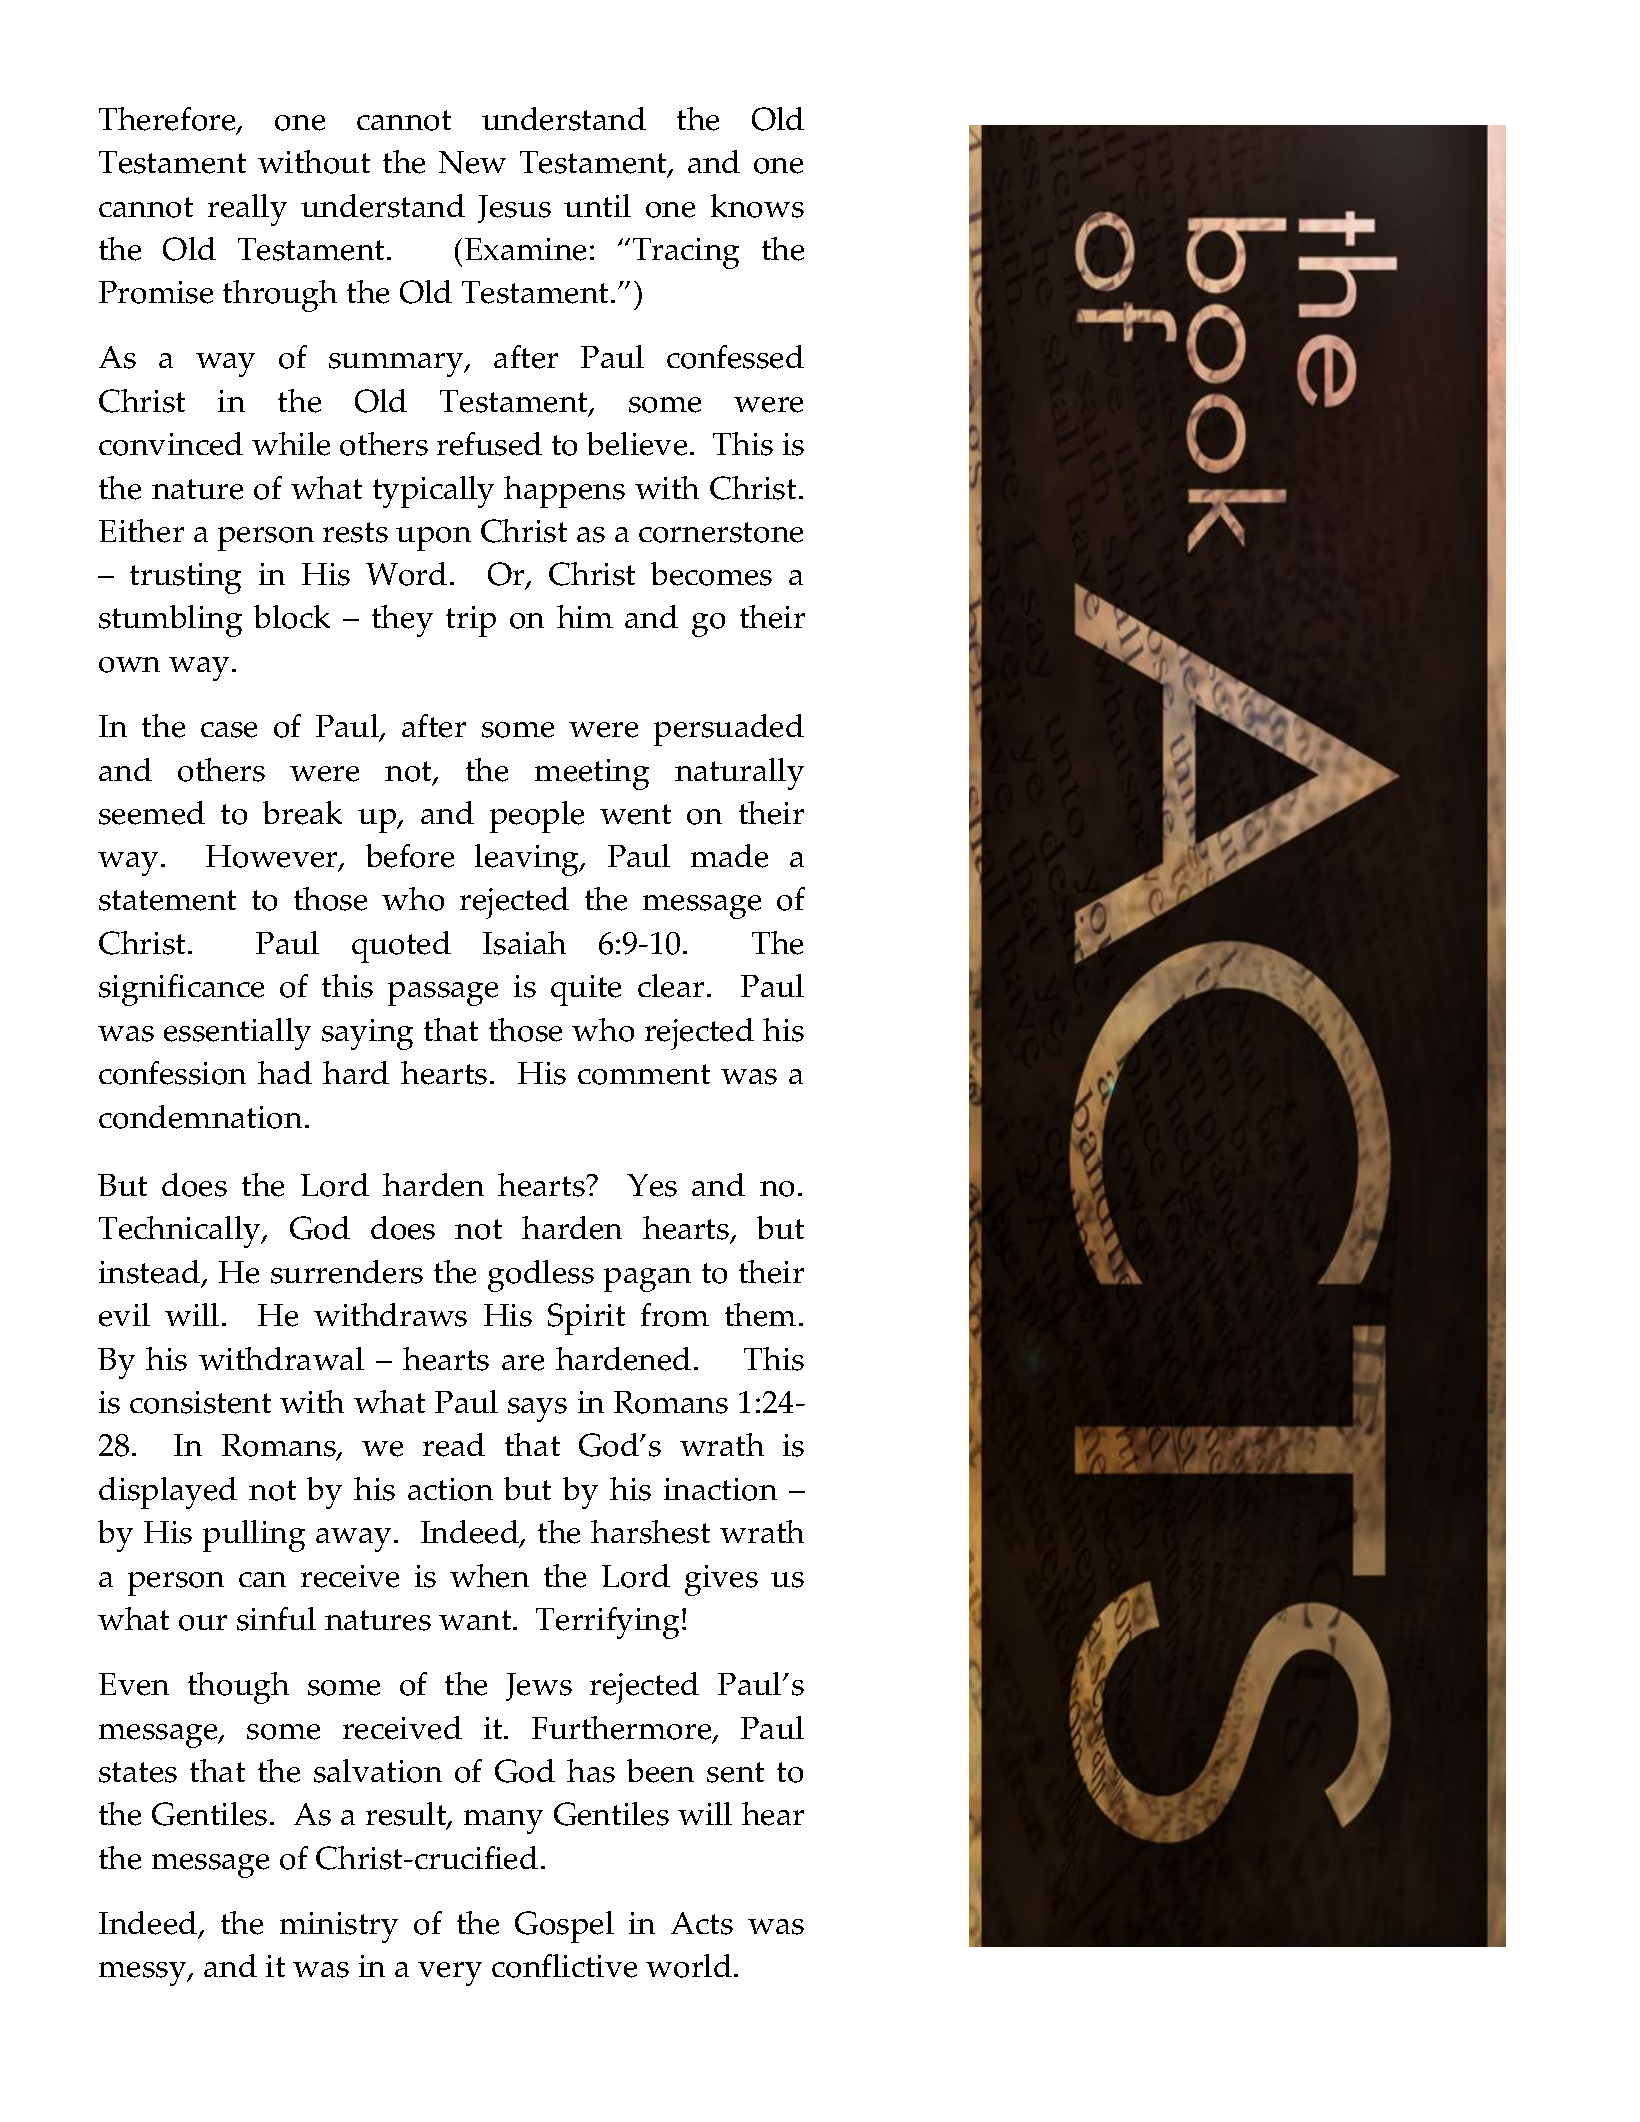 This screenshot has width=1640, height=2122. What do you see at coordinates (686, 253) in the screenshot?
I see `Tracing` at bounding box center [686, 253].
